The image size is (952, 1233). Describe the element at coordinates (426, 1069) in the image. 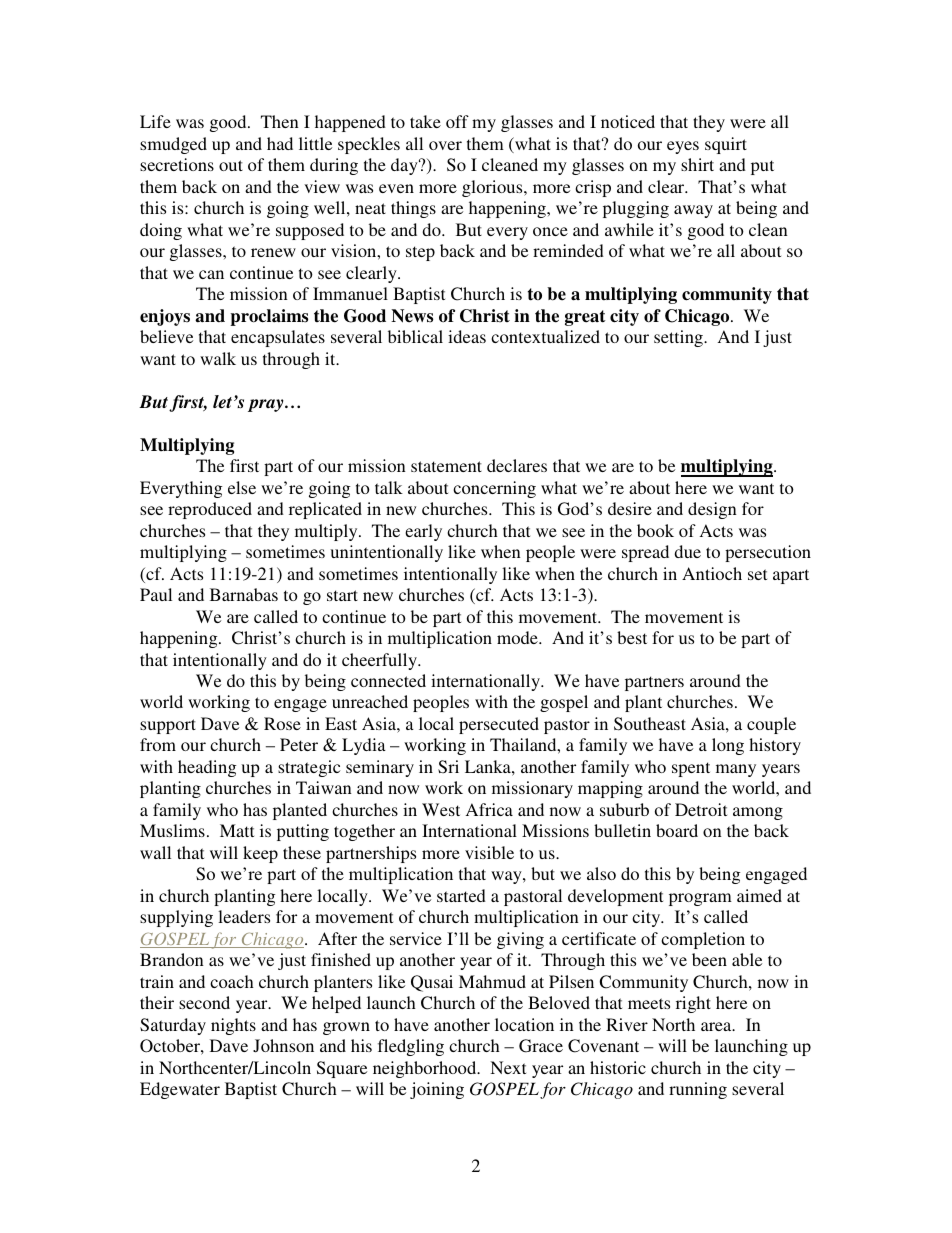

I see `neighborhood` at that location.
